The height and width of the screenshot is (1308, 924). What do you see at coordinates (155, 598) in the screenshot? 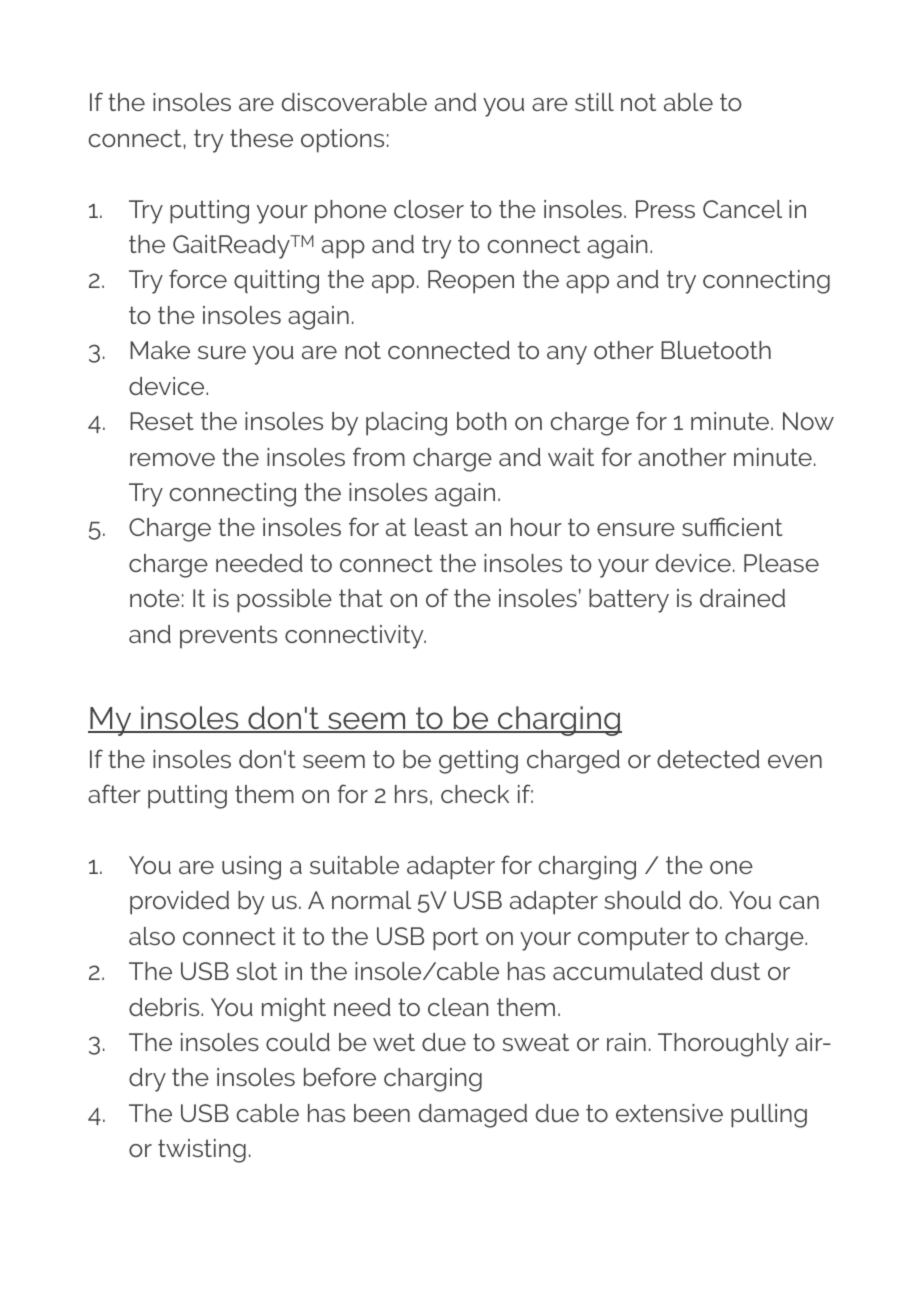
I see `note` at bounding box center [155, 598].
